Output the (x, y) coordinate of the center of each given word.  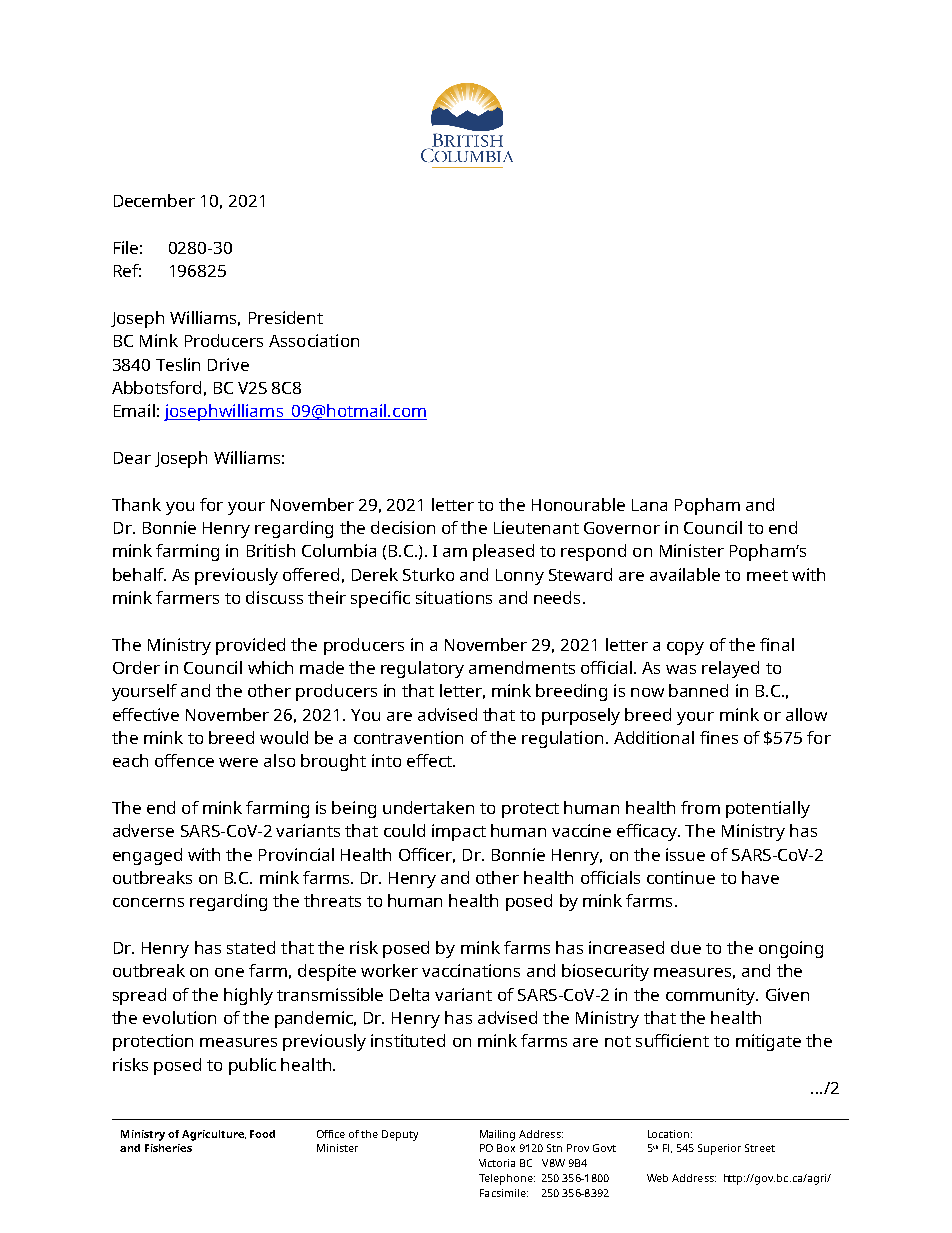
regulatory (422, 669)
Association (314, 340)
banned (698, 690)
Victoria (497, 1163)
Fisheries (168, 1148)
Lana (649, 505)
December (154, 200)
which (270, 667)
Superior (719, 1149)
